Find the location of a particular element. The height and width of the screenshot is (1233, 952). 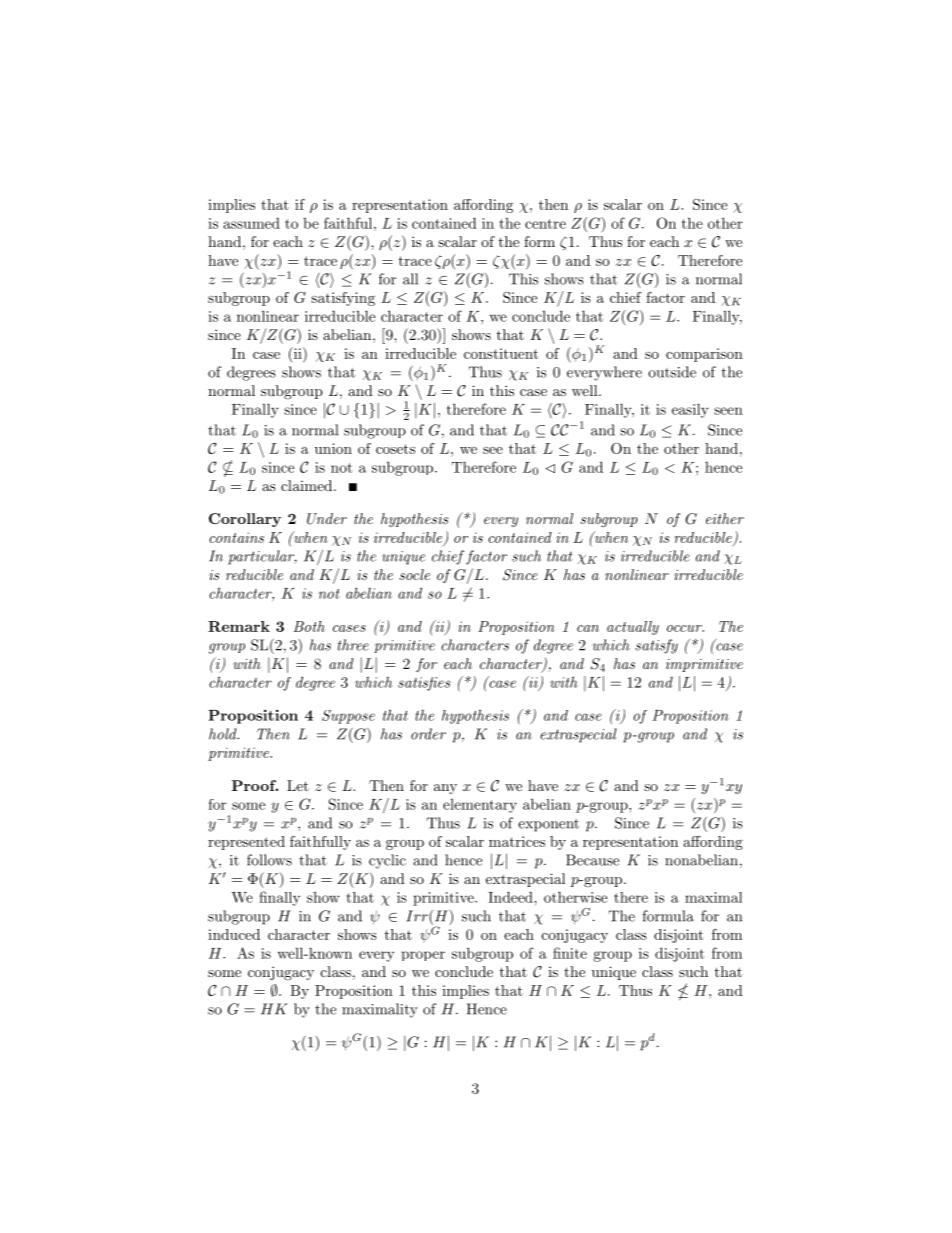

easily is located at coordinates (690, 410).
